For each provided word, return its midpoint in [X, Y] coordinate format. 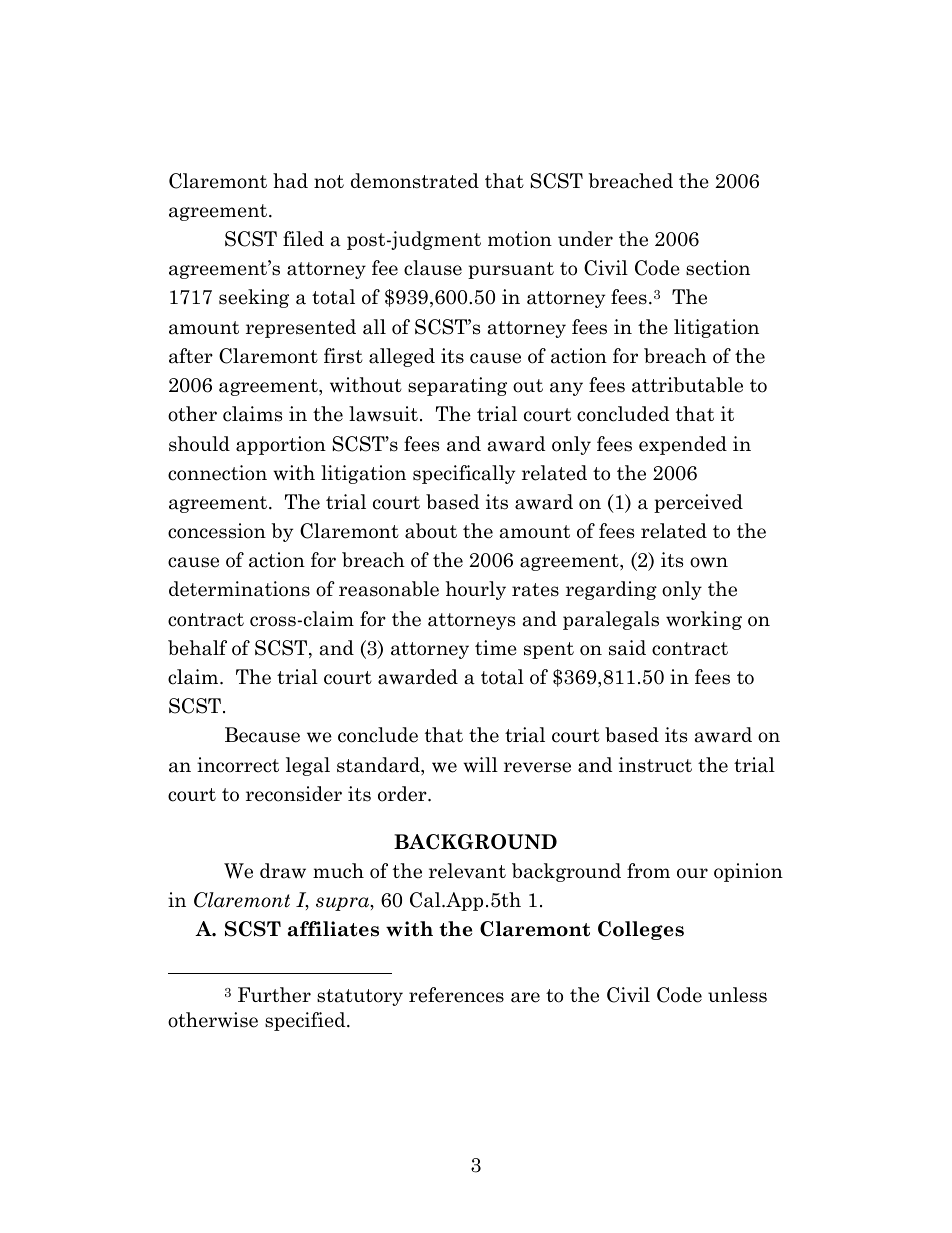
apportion [281, 445]
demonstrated [415, 181]
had [290, 181]
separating [457, 386]
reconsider [294, 794]
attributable [687, 385]
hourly [476, 590]
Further [274, 995]
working [704, 620]
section [718, 268]
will [480, 765]
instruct [655, 765]
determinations [239, 589]
